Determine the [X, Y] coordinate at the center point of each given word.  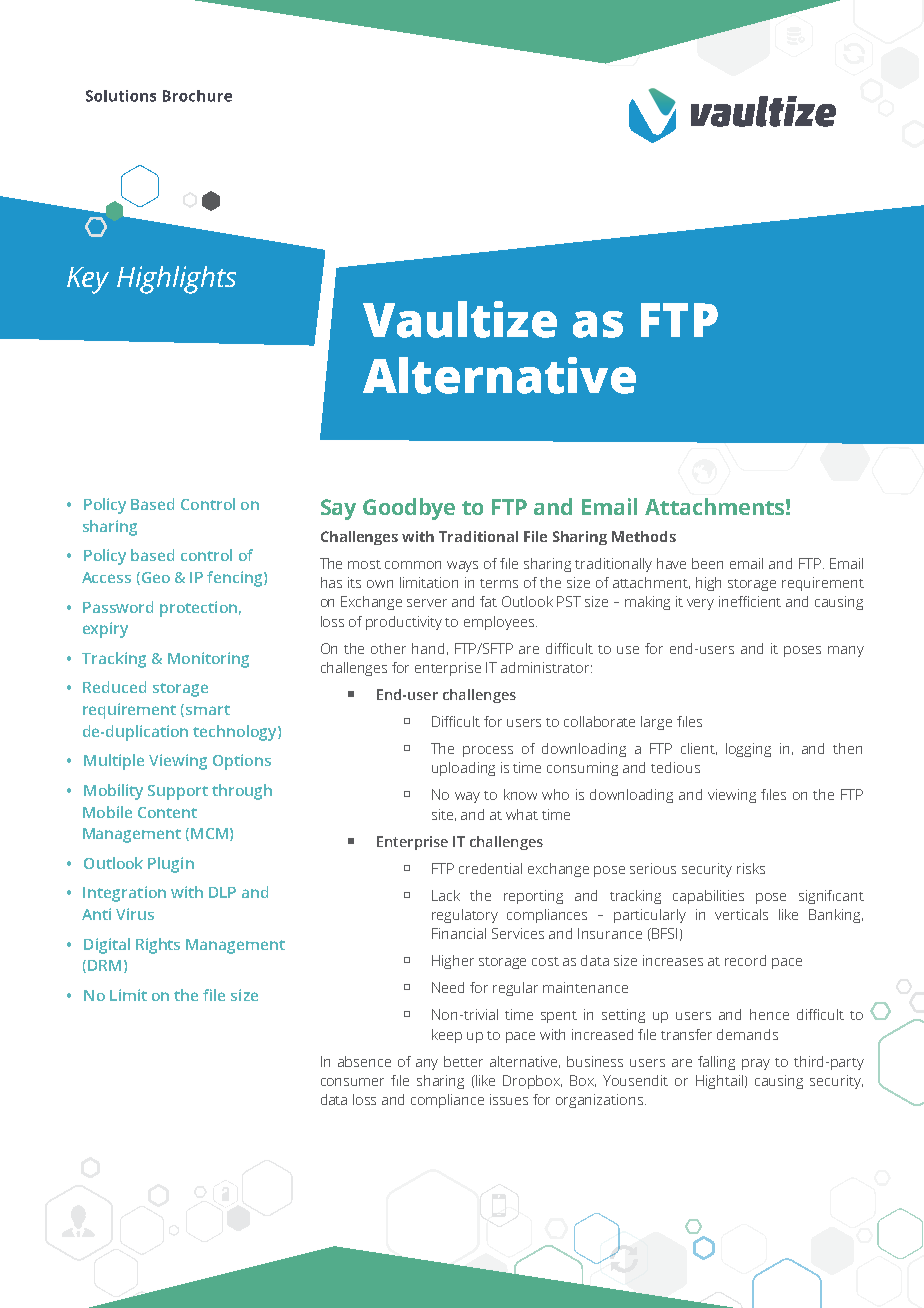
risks [751, 868]
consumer [352, 1082]
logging [748, 750]
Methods [644, 536]
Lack [446, 895]
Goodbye [409, 509]
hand [428, 648]
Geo [154, 578]
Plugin [171, 865]
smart [208, 710]
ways [462, 566]
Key [88, 280]
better [463, 1061]
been [707, 563]
